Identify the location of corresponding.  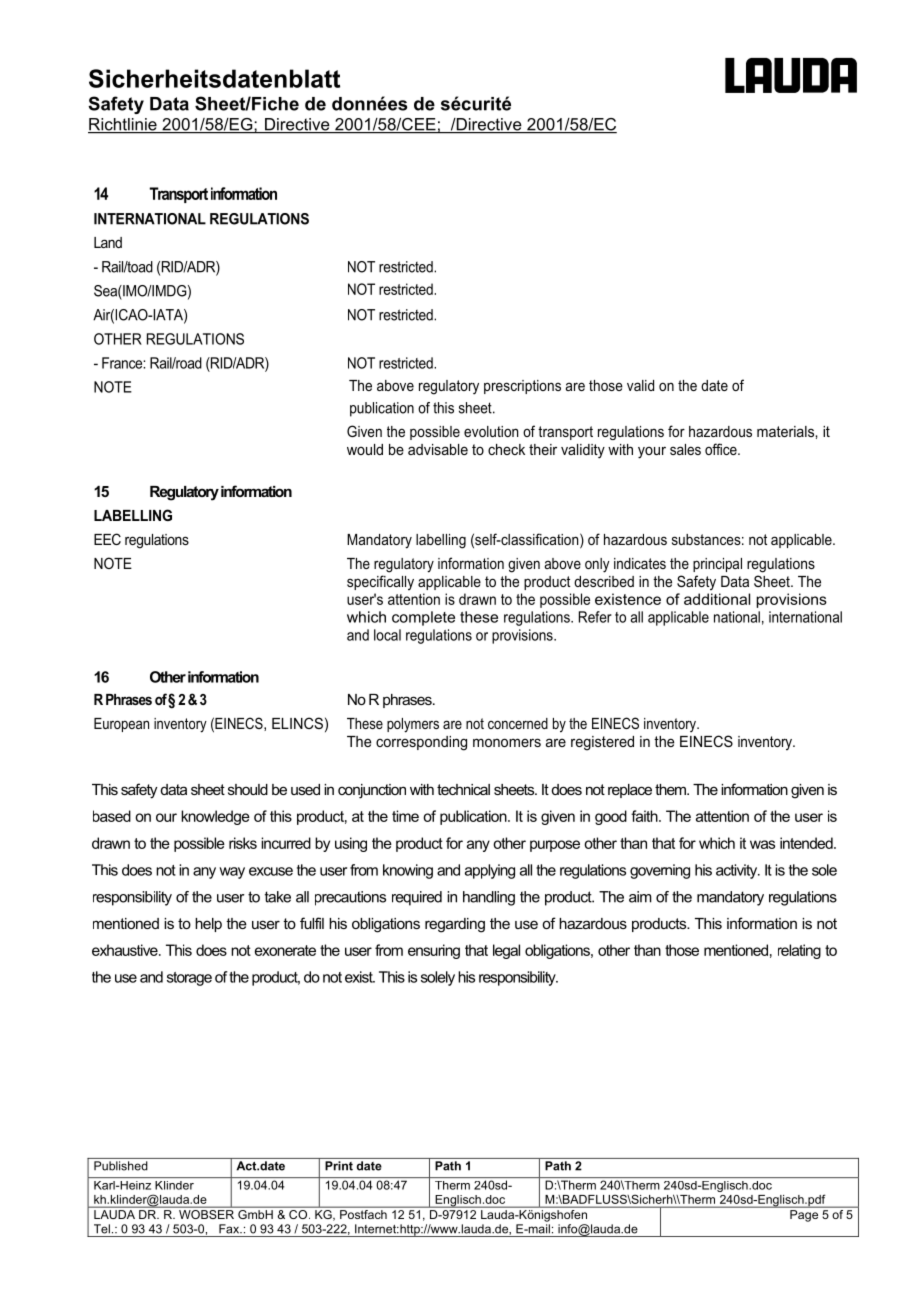
(421, 743).
